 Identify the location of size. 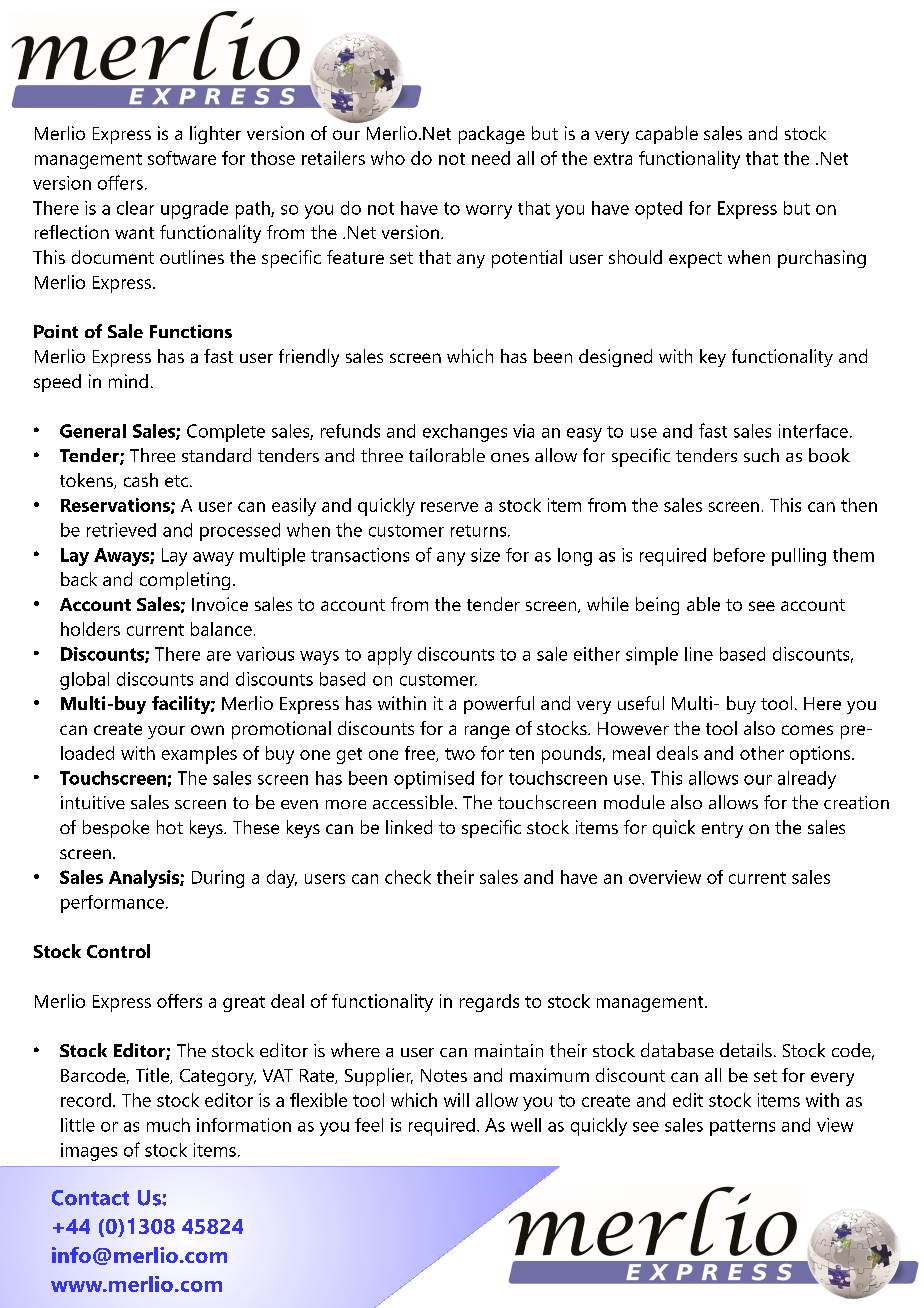
(485, 555).
